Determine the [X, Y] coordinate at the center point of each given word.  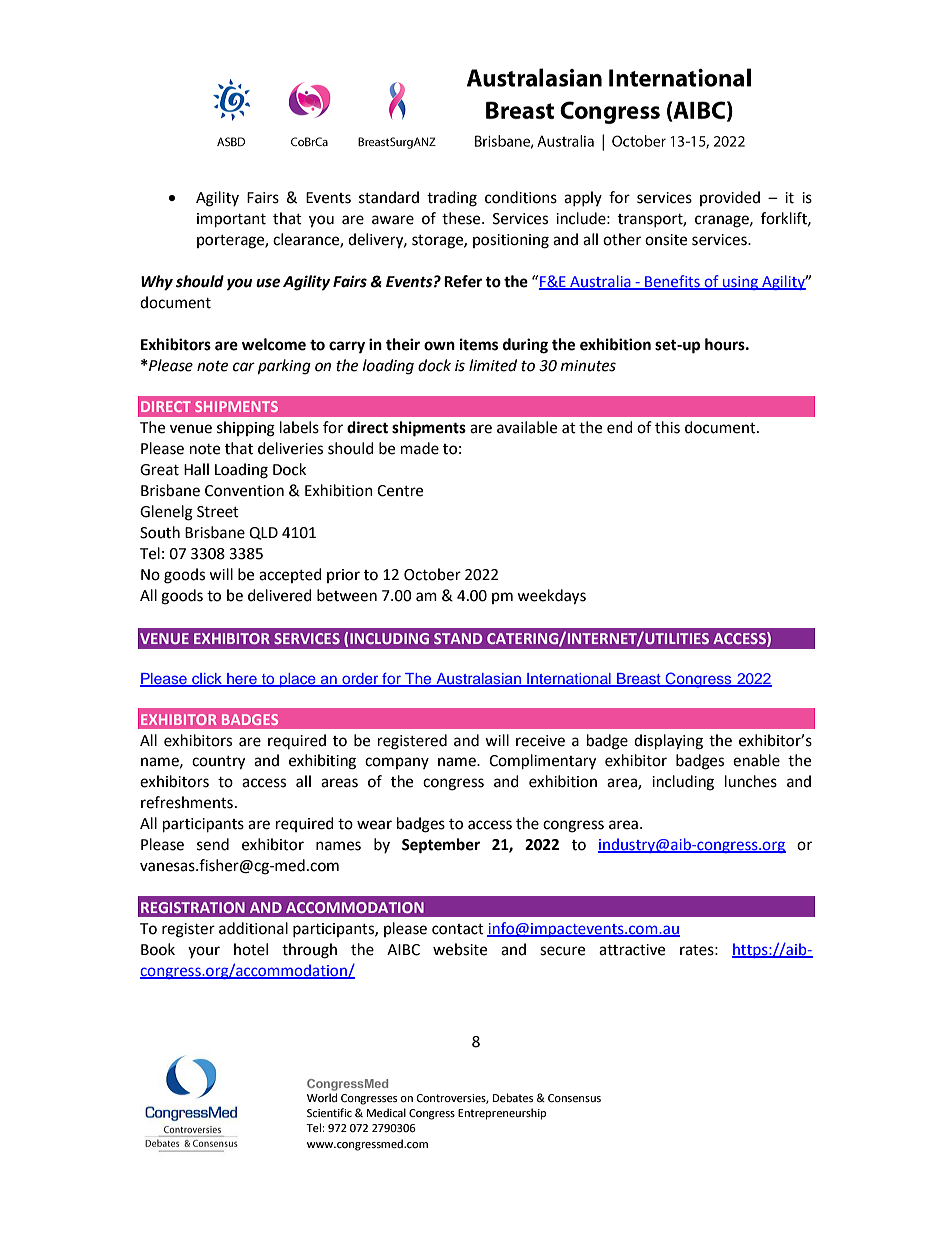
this [667, 427]
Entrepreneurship [502, 1114]
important [231, 220]
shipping [246, 429]
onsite [666, 240]
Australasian [478, 680]
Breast [639, 680]
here [242, 680]
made [420, 448]
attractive [632, 950]
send [213, 844]
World [322, 1097]
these [462, 218]
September [441, 846]
